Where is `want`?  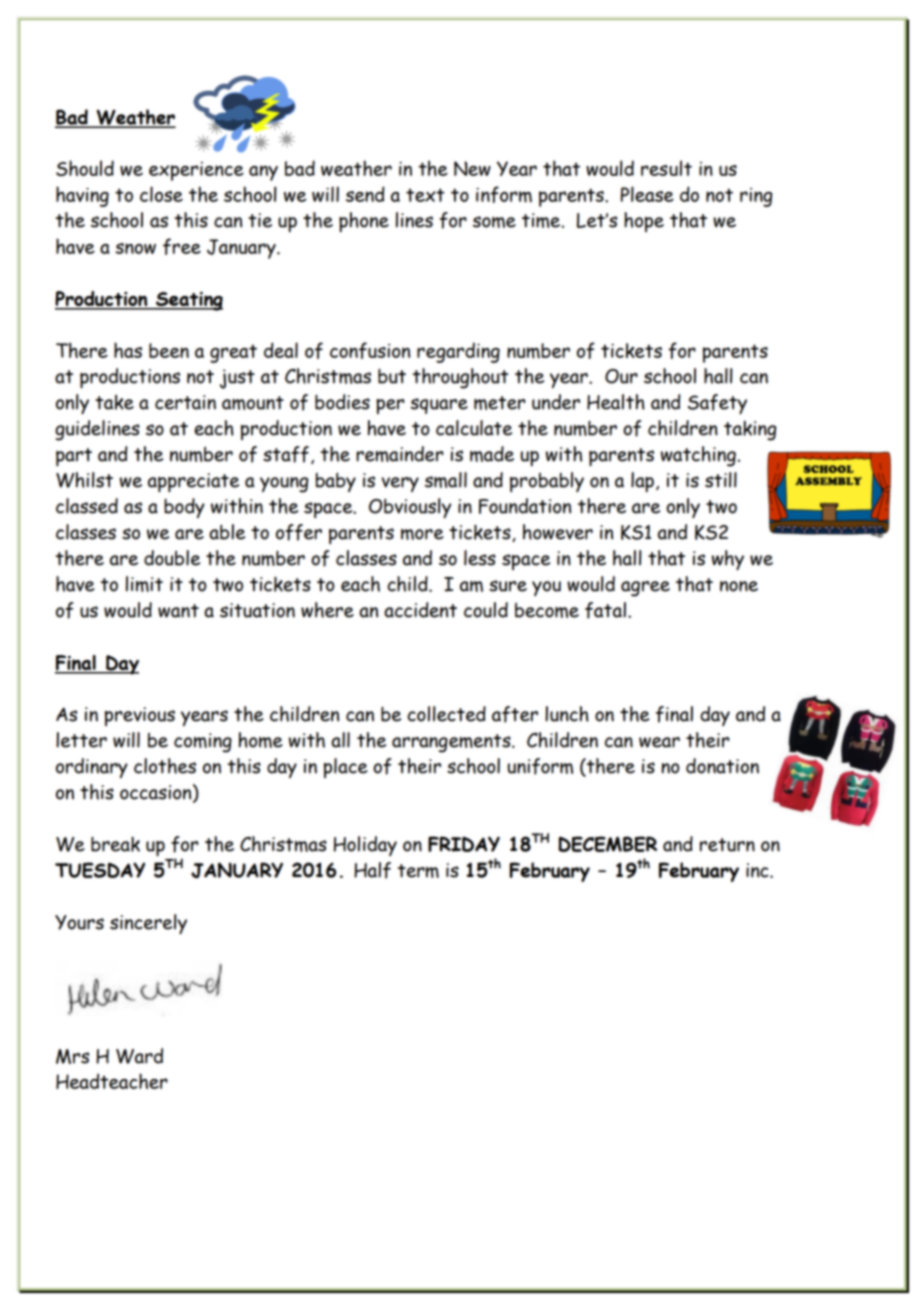
want is located at coordinates (178, 611).
